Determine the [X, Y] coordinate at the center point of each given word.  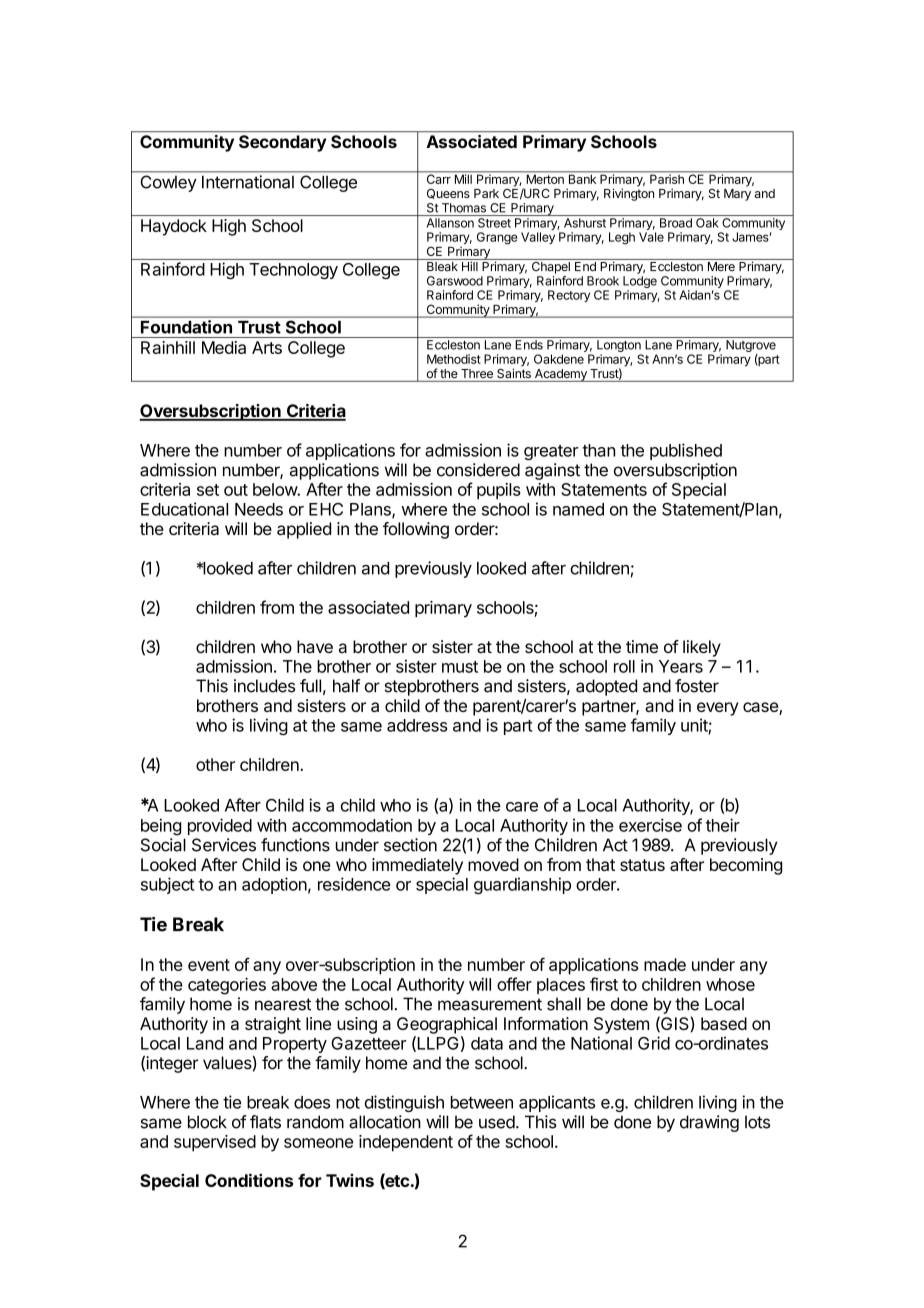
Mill [463, 178]
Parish [667, 178]
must [460, 667]
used [497, 1122]
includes [264, 686]
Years [681, 666]
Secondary [282, 143]
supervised [215, 1143]
